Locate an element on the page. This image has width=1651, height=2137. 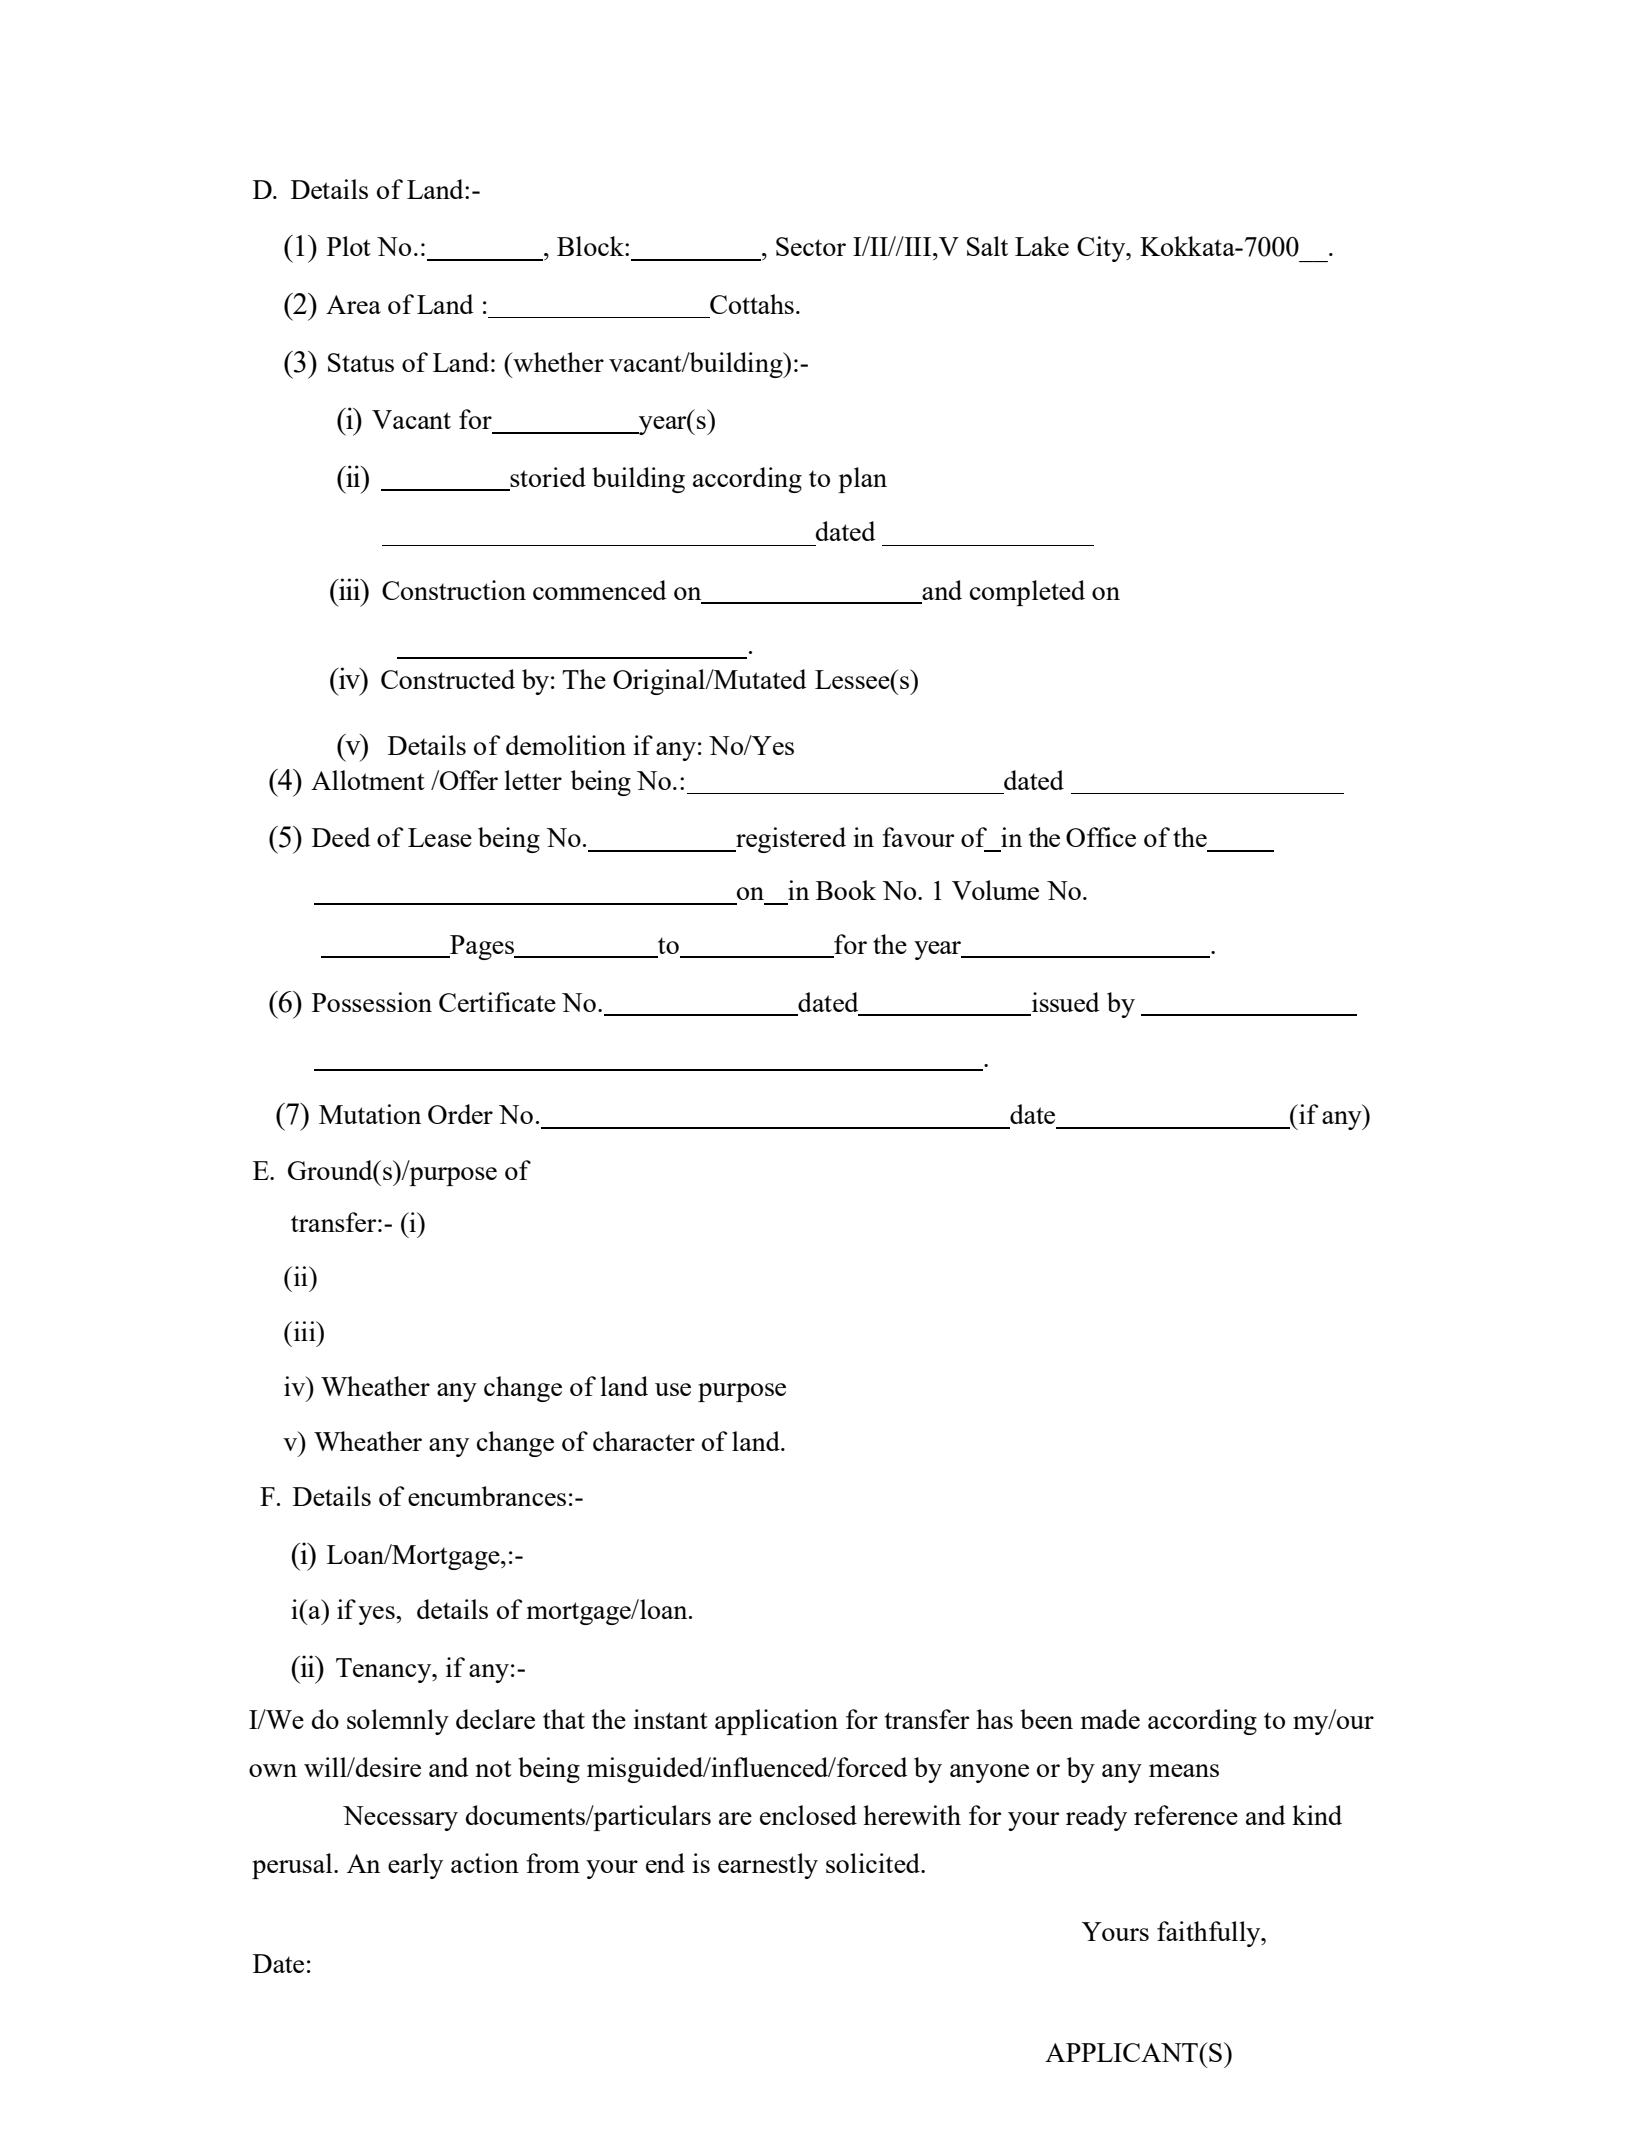
early is located at coordinates (415, 1866).
